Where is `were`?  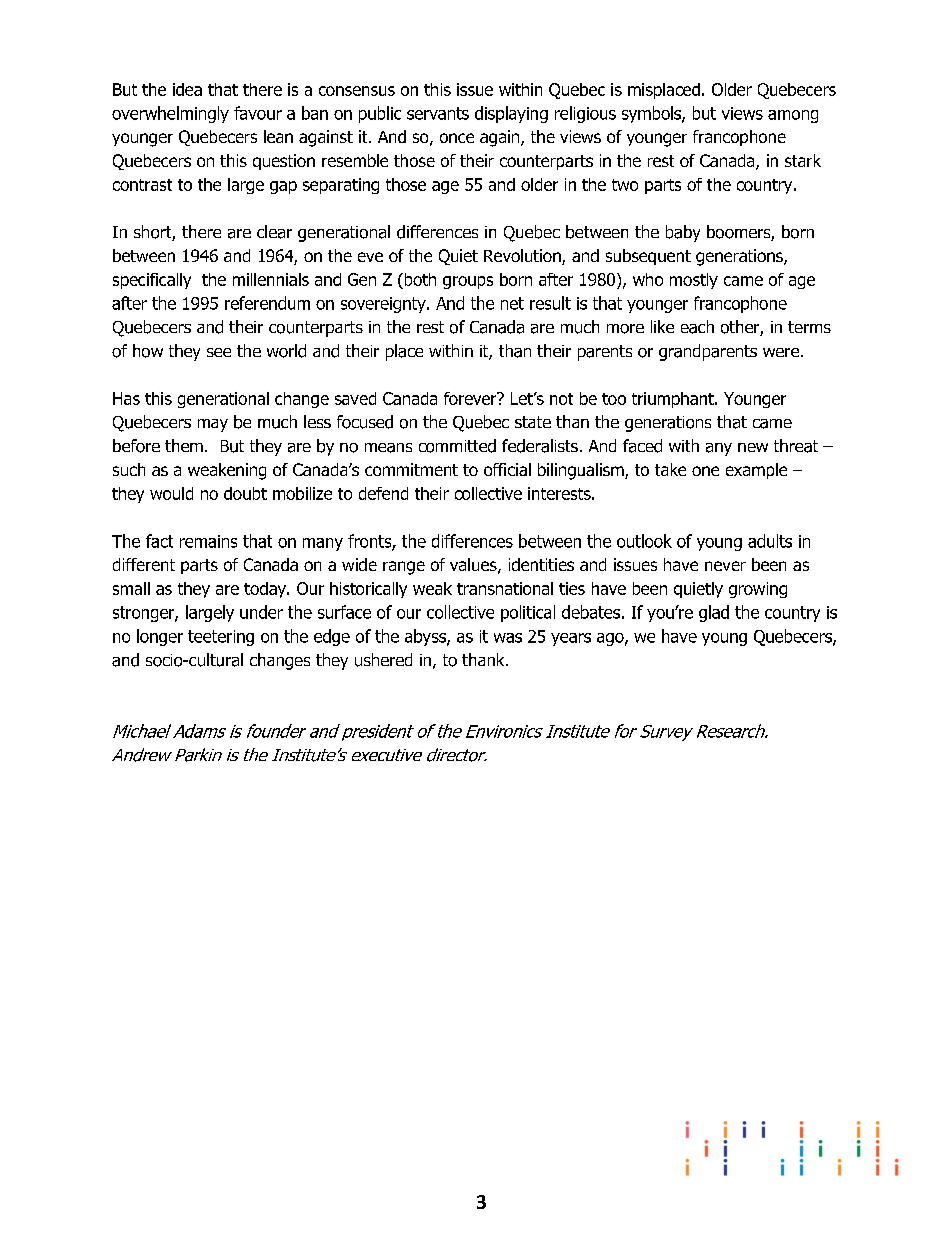
were is located at coordinates (781, 352).
